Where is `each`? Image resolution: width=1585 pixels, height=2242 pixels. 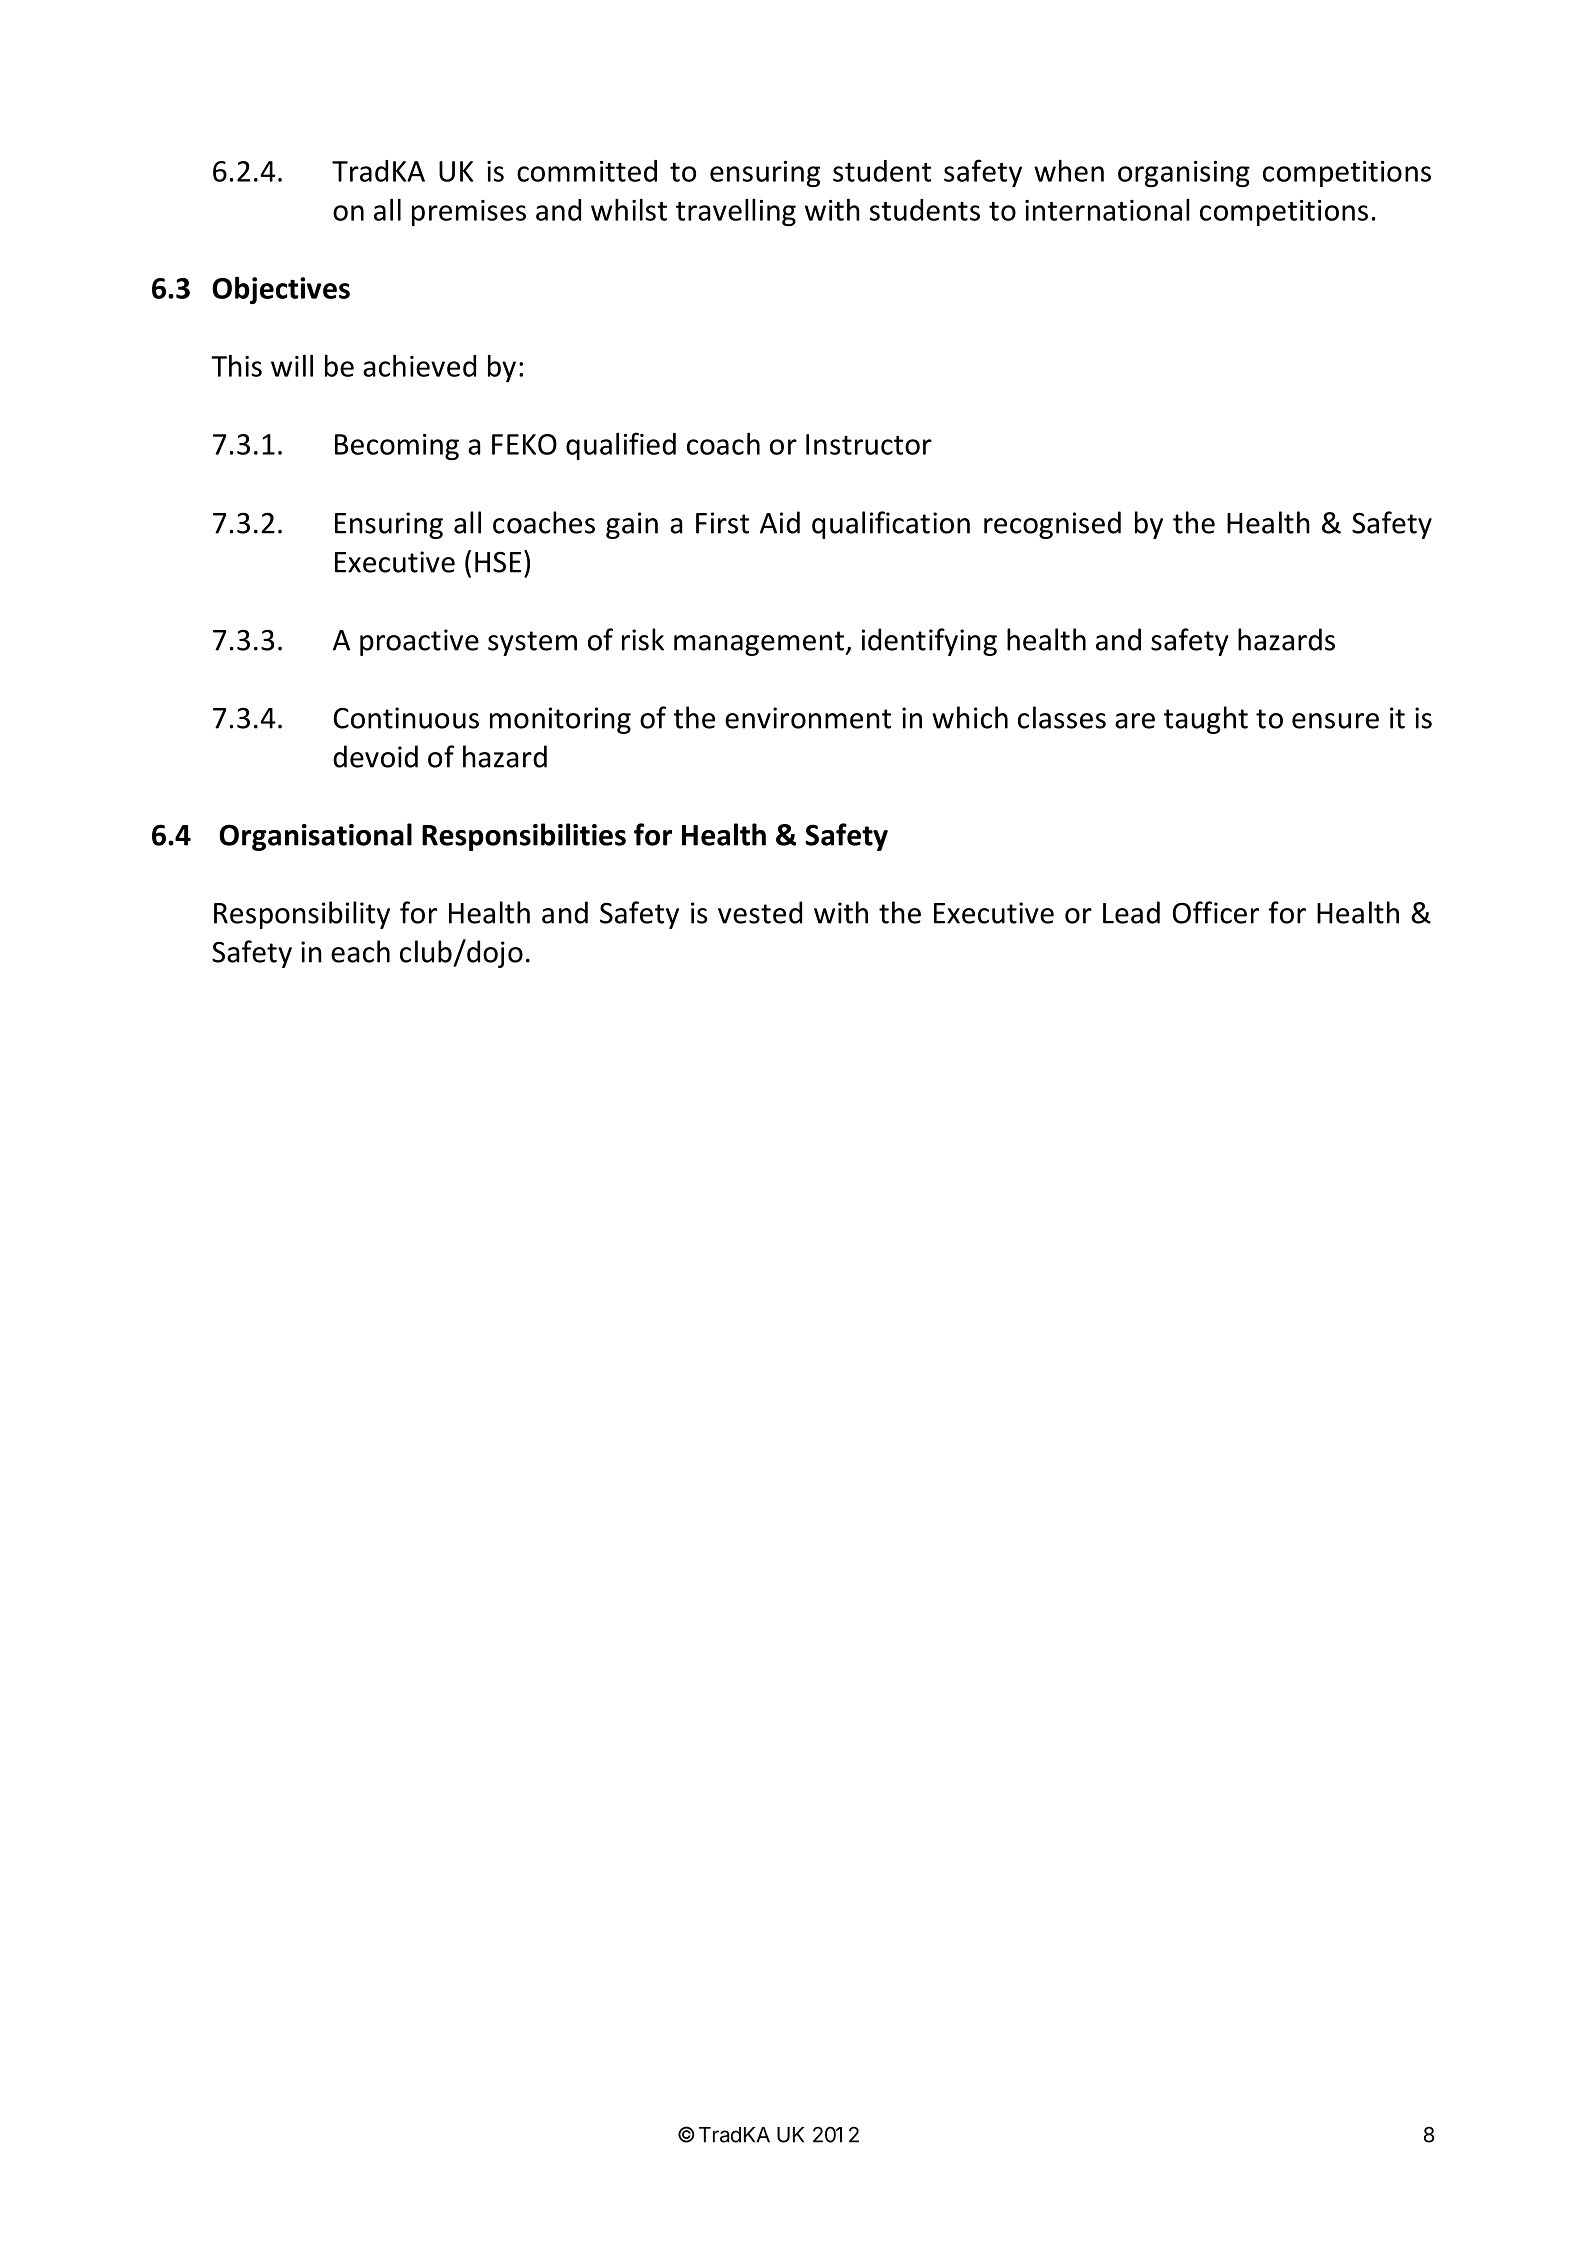
each is located at coordinates (360, 951).
